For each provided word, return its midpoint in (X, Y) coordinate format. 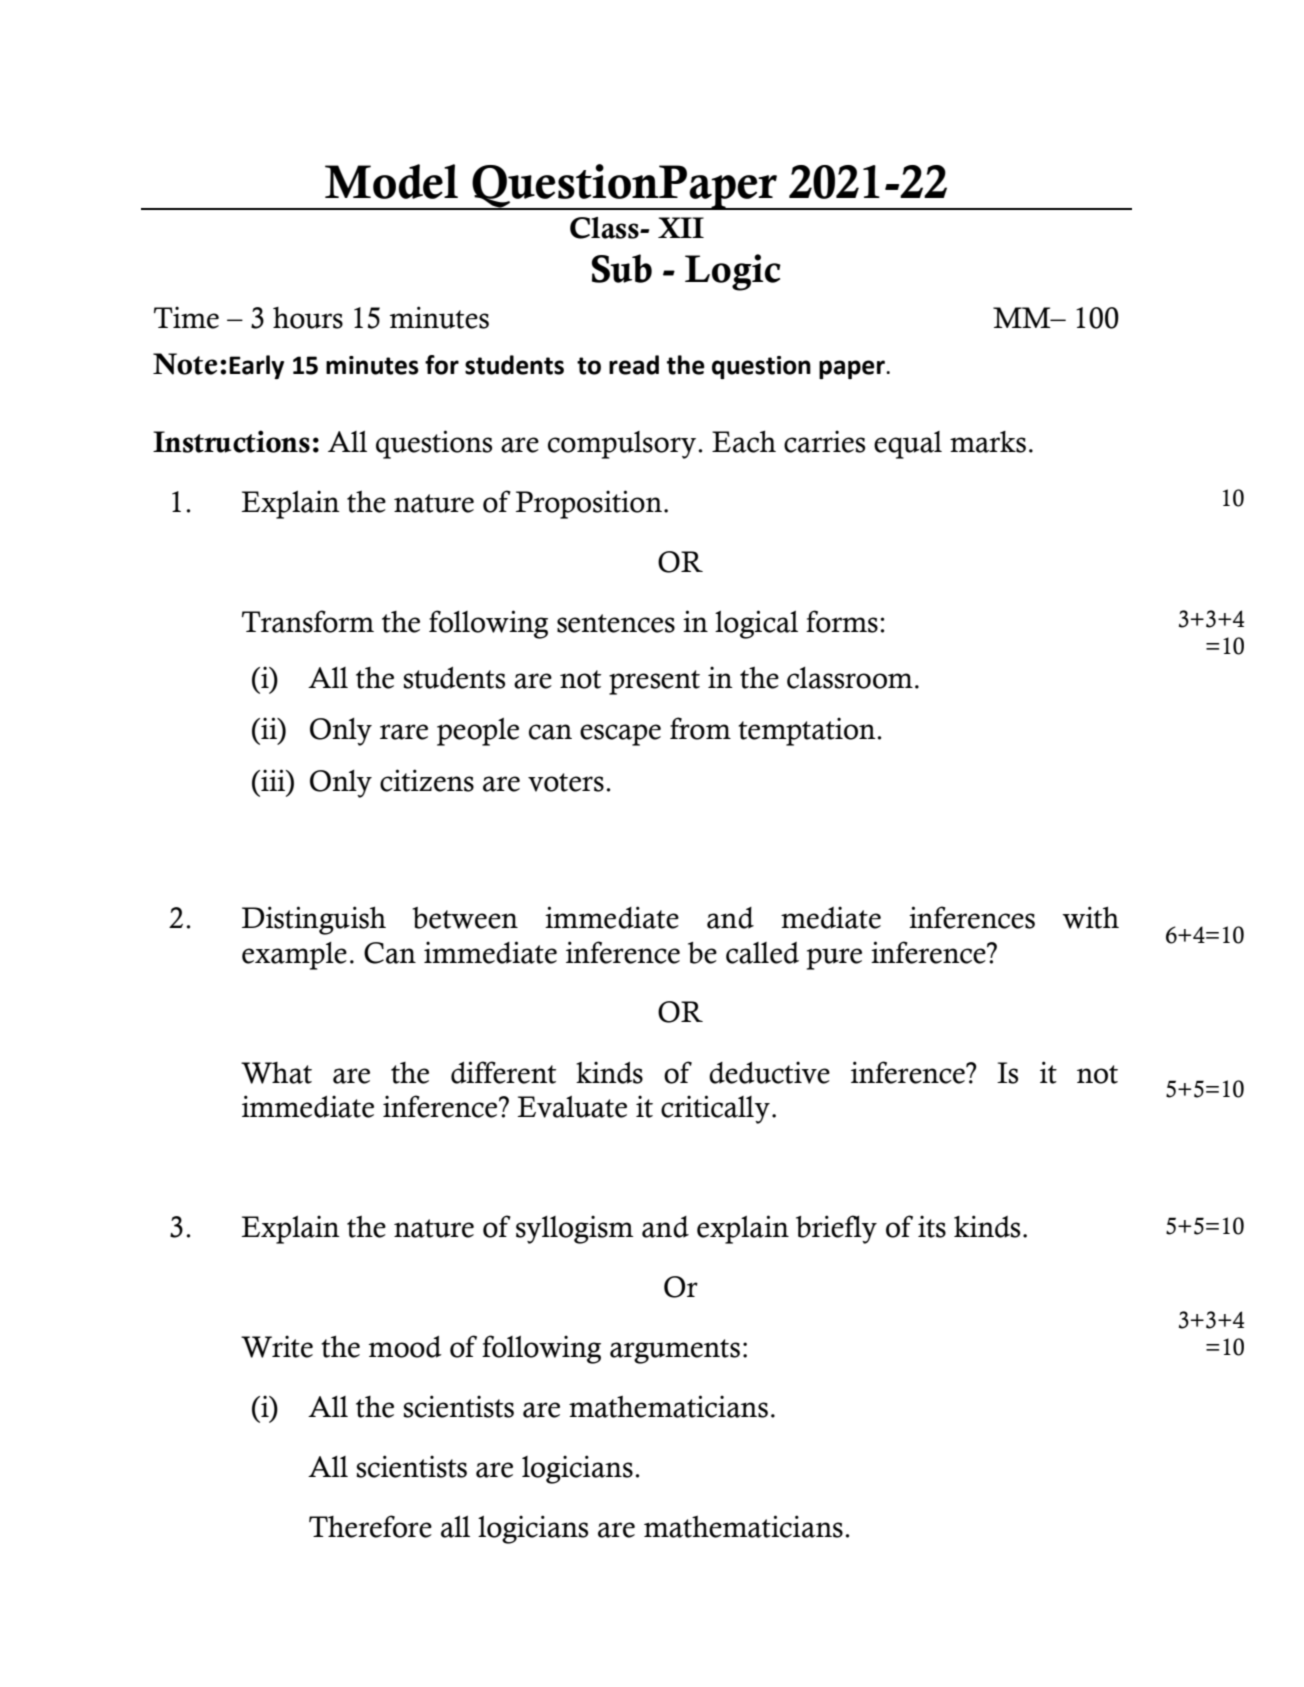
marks (988, 442)
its (932, 1226)
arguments (675, 1351)
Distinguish (314, 920)
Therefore (370, 1526)
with (1090, 917)
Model (391, 181)
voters (566, 782)
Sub (622, 268)
